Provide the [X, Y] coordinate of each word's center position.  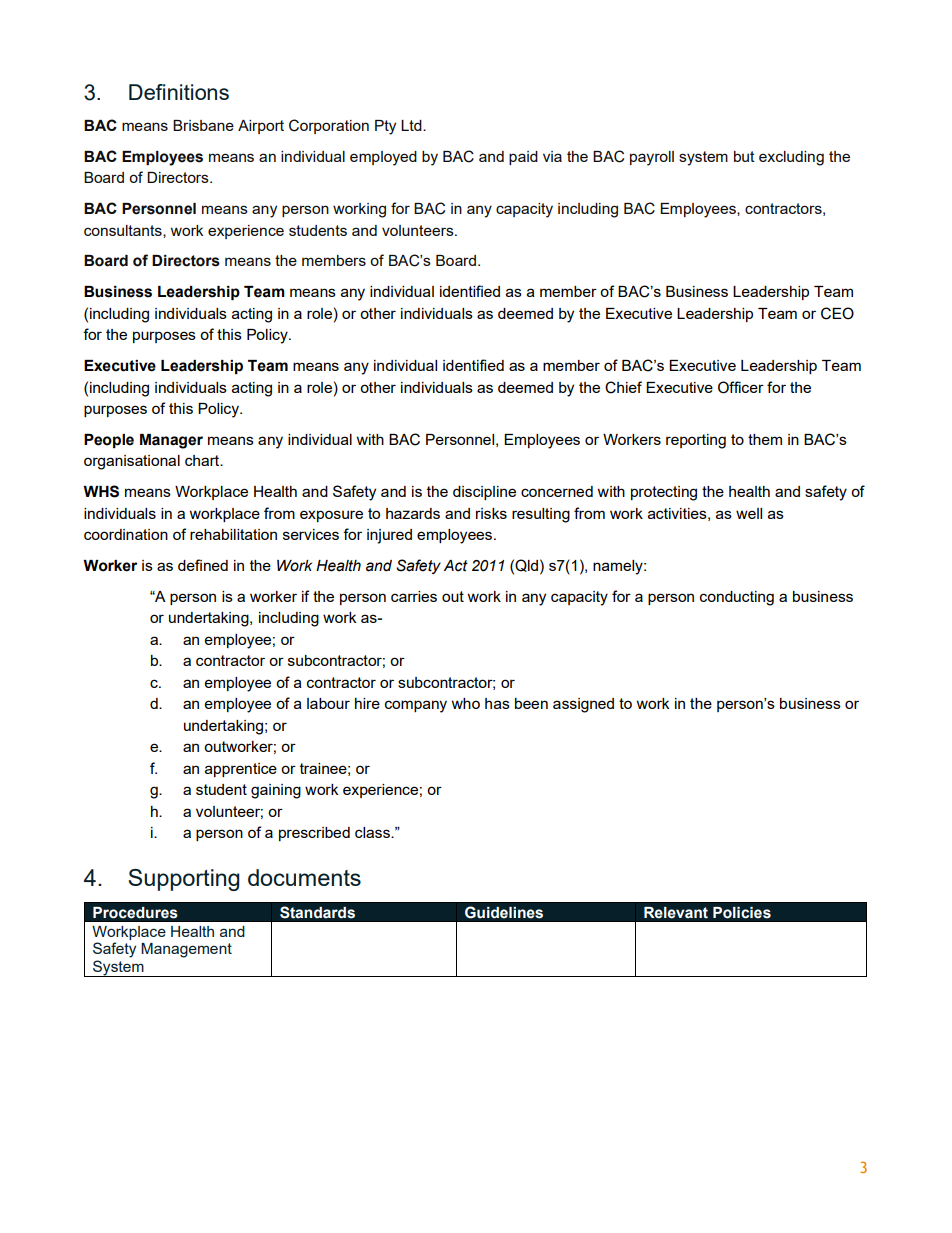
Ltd [412, 125]
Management [186, 950]
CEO [837, 313]
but [744, 156]
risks [491, 513]
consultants [124, 231]
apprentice [241, 770]
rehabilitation [233, 534]
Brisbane [203, 125]
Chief [623, 387]
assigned [583, 705]
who [466, 703]
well [749, 513]
